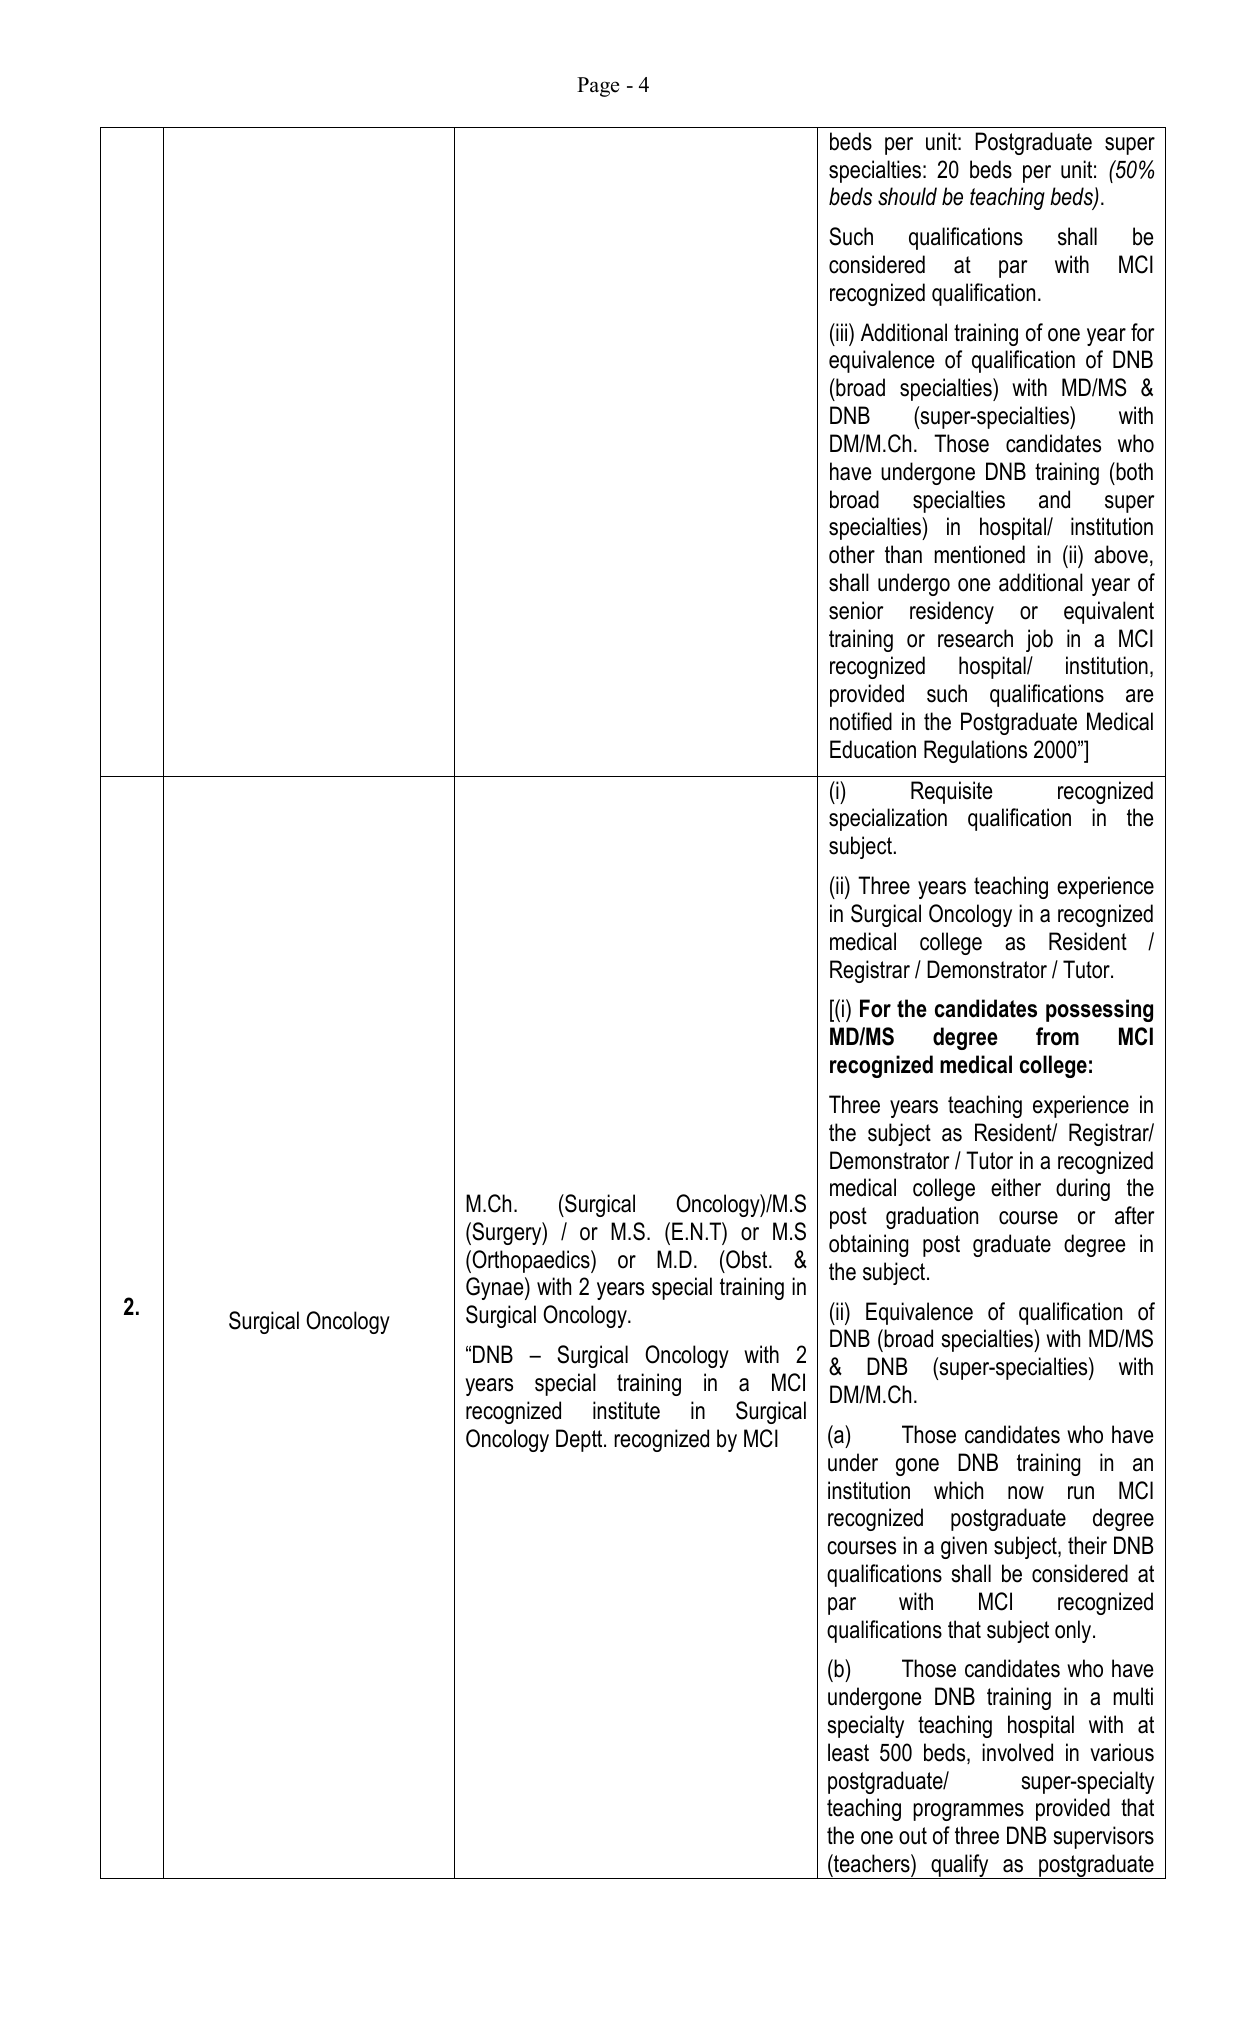 This screenshot has height=2035, width=1236. I want to click on Page, so click(598, 87).
